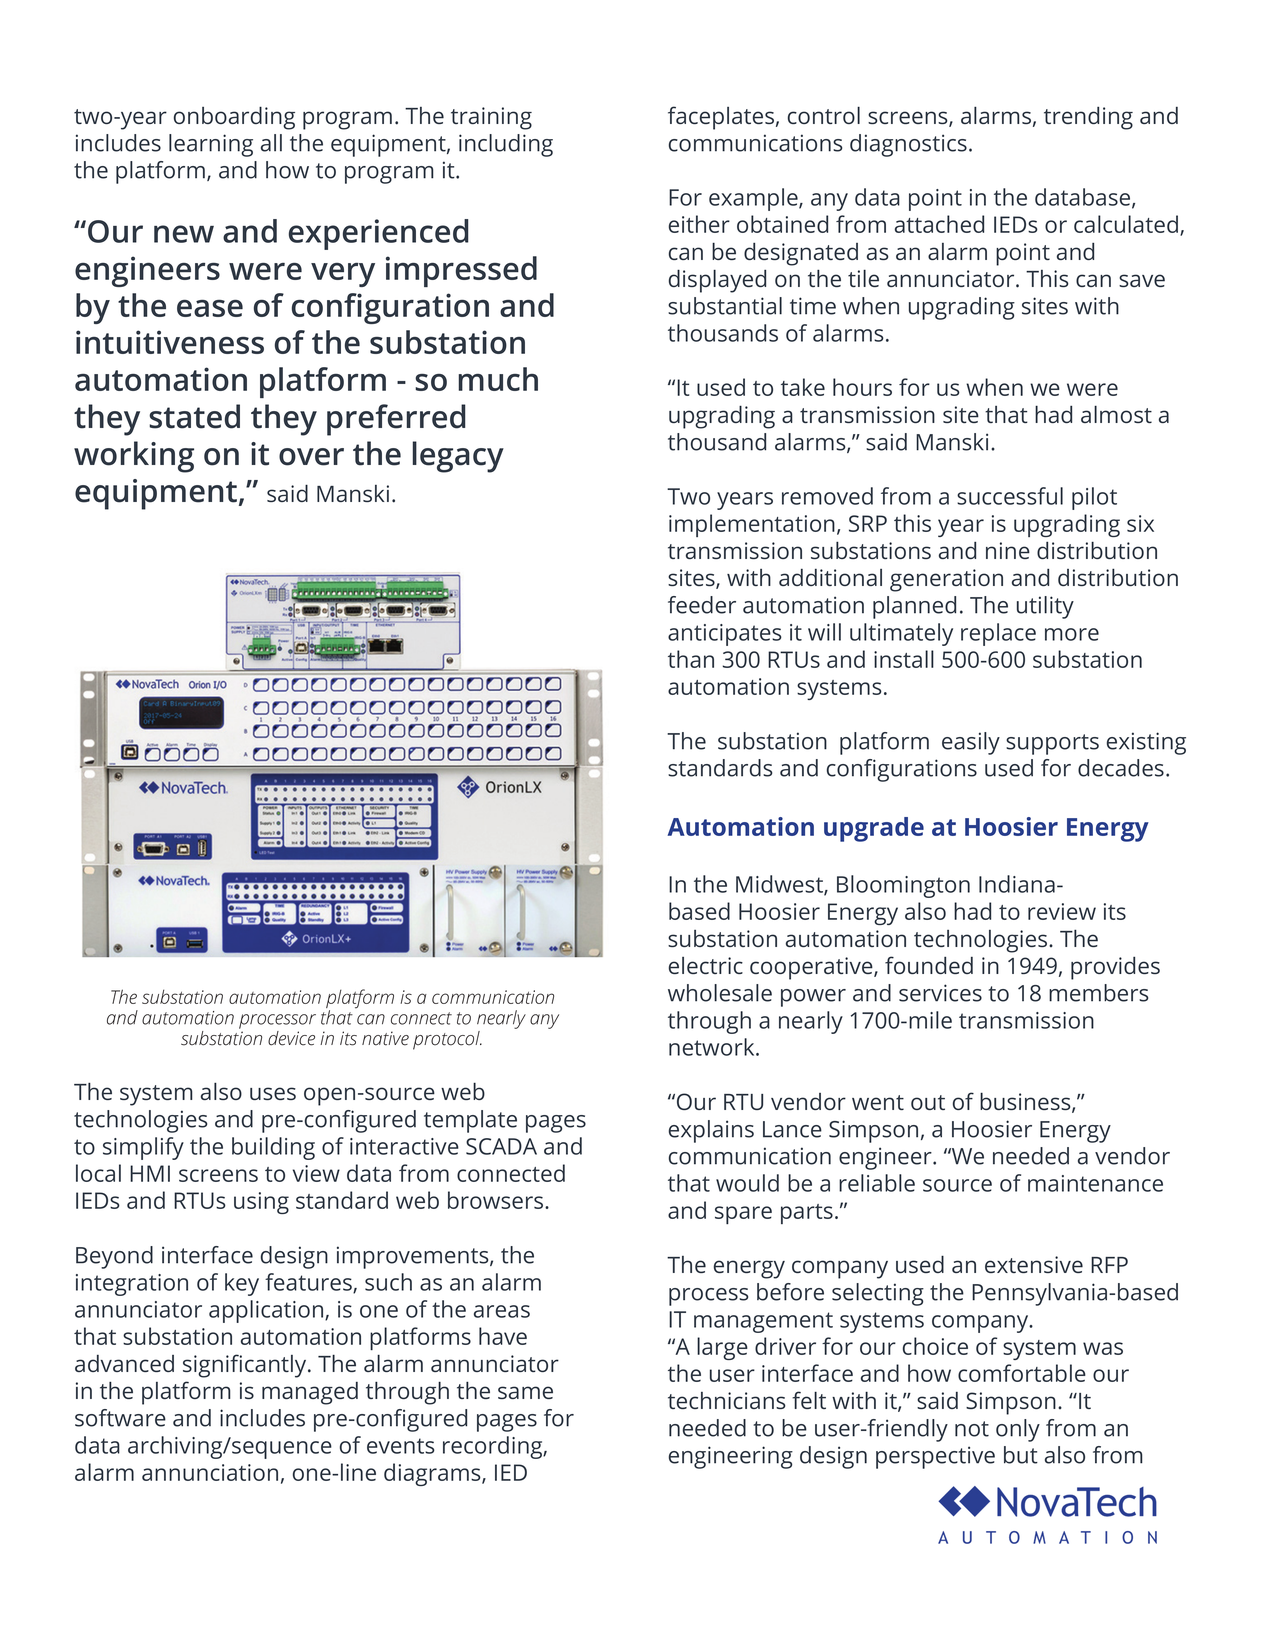 The height and width of the image is (1631, 1261). I want to click on device, so click(291, 1038).
